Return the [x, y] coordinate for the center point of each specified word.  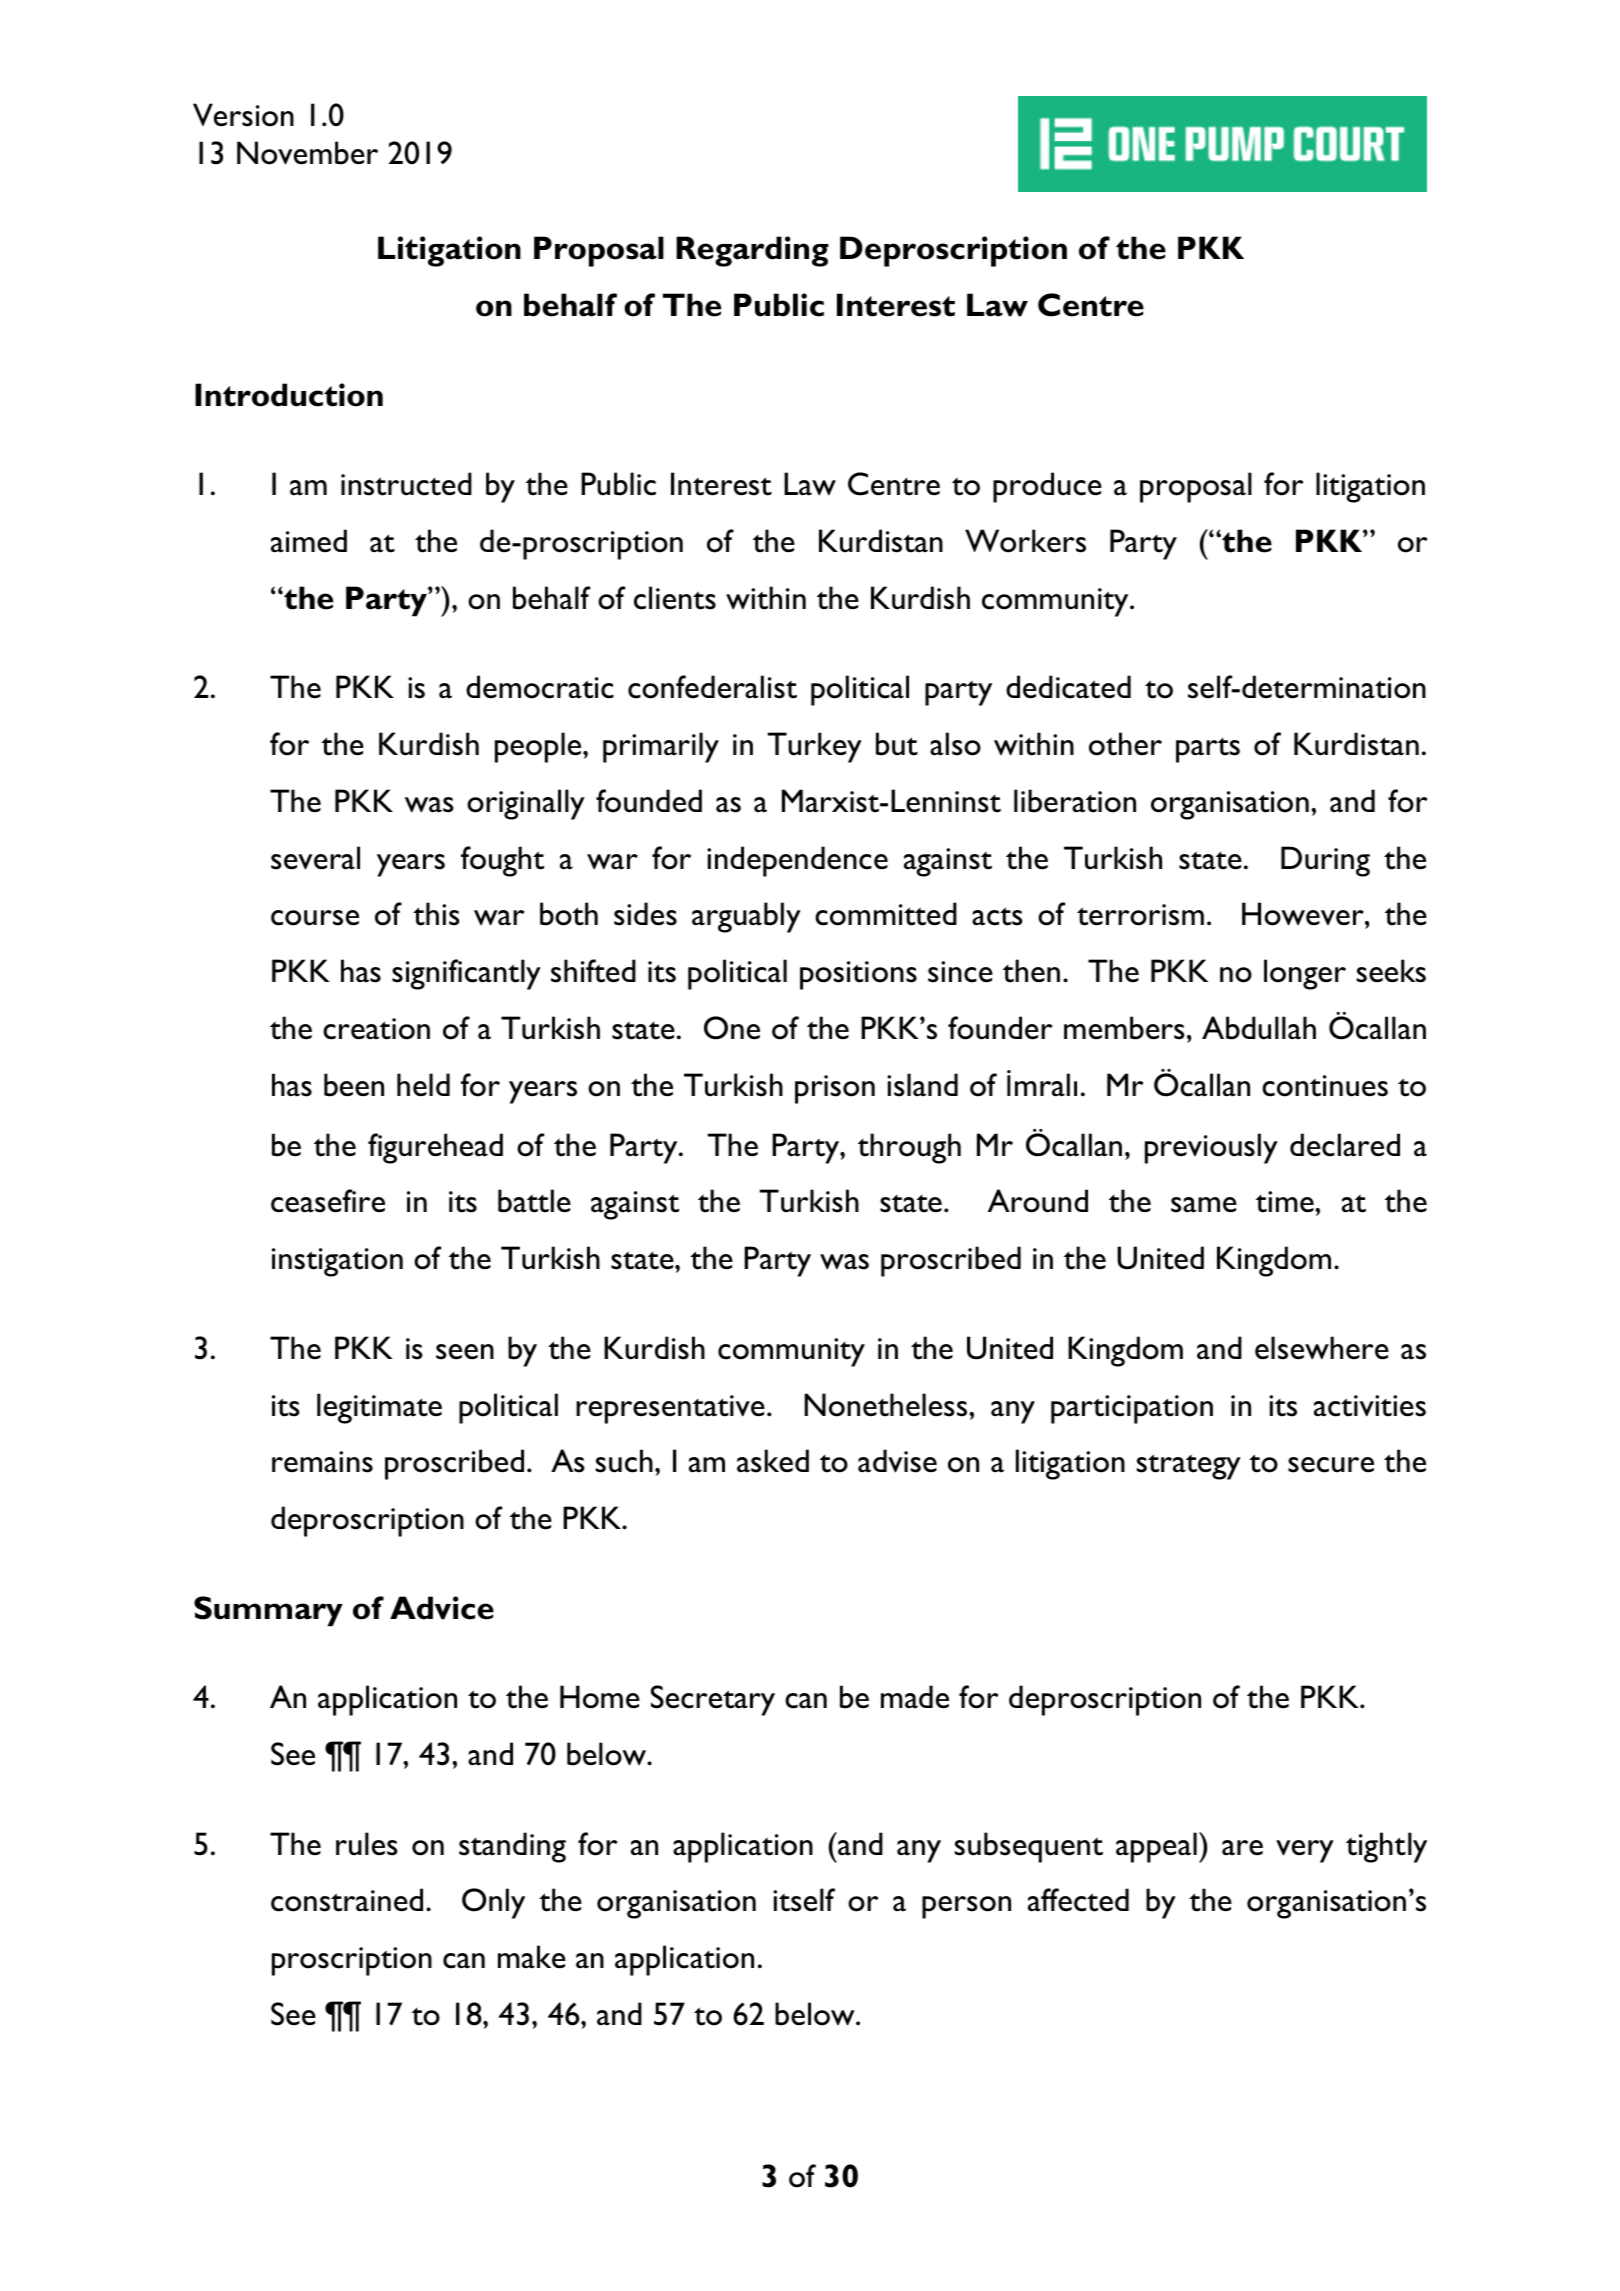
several [315, 858]
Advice [442, 1608]
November [307, 153]
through [909, 1148]
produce [1047, 487]
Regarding [752, 251]
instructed [406, 484]
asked [773, 1461]
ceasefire [328, 1201]
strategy [1189, 1467]
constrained [347, 1900]
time [1285, 1202]
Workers [1025, 541]
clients [675, 598]
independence [797, 861]
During [1325, 861]
